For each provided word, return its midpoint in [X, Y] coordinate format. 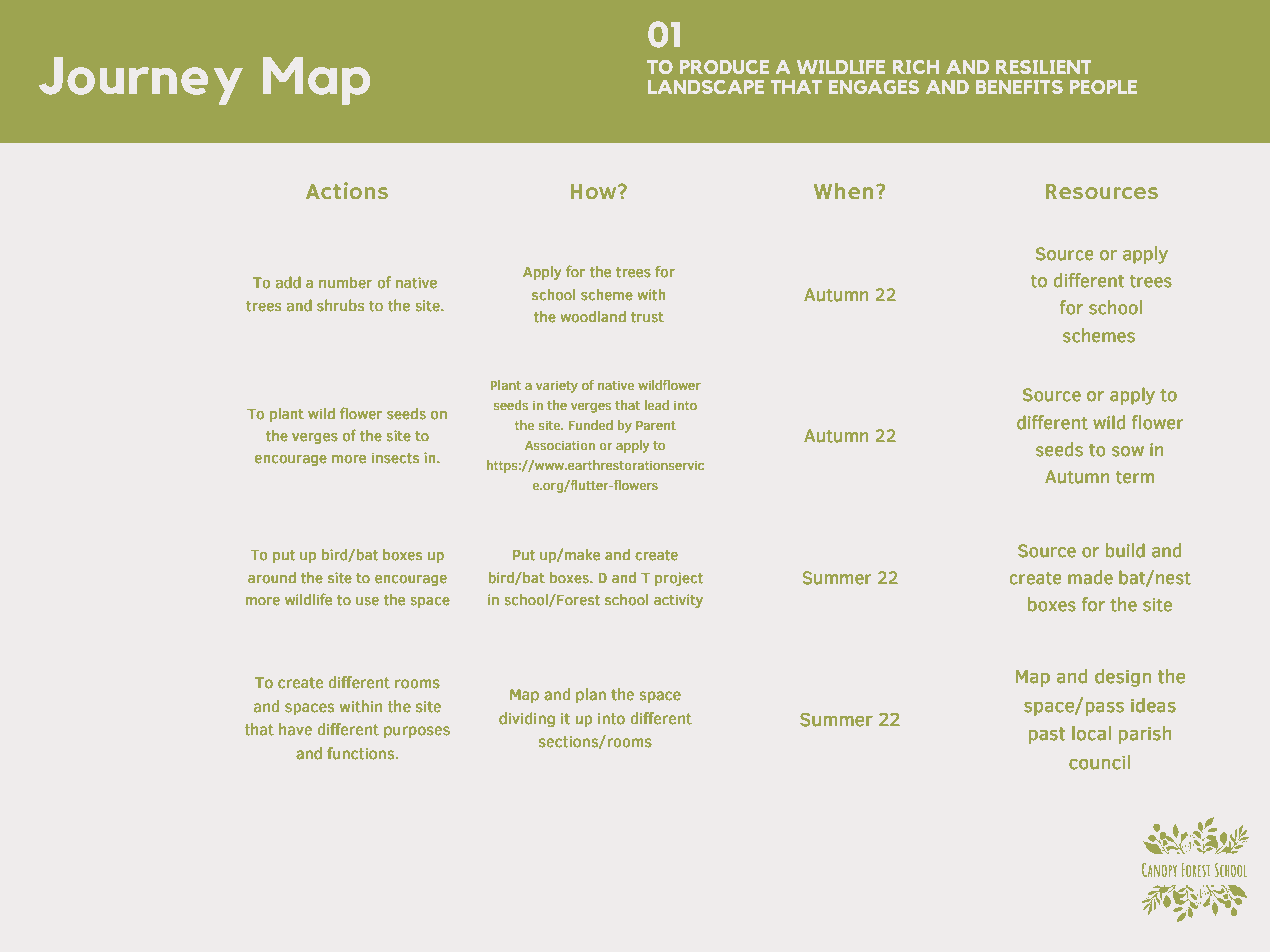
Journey [141, 81]
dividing [527, 719]
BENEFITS [1019, 87]
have [295, 729]
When [843, 191]
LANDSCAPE [706, 87]
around [272, 577]
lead [657, 405]
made [1091, 577]
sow [1128, 451]
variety [557, 387]
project [679, 579]
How [595, 191]
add [288, 282]
